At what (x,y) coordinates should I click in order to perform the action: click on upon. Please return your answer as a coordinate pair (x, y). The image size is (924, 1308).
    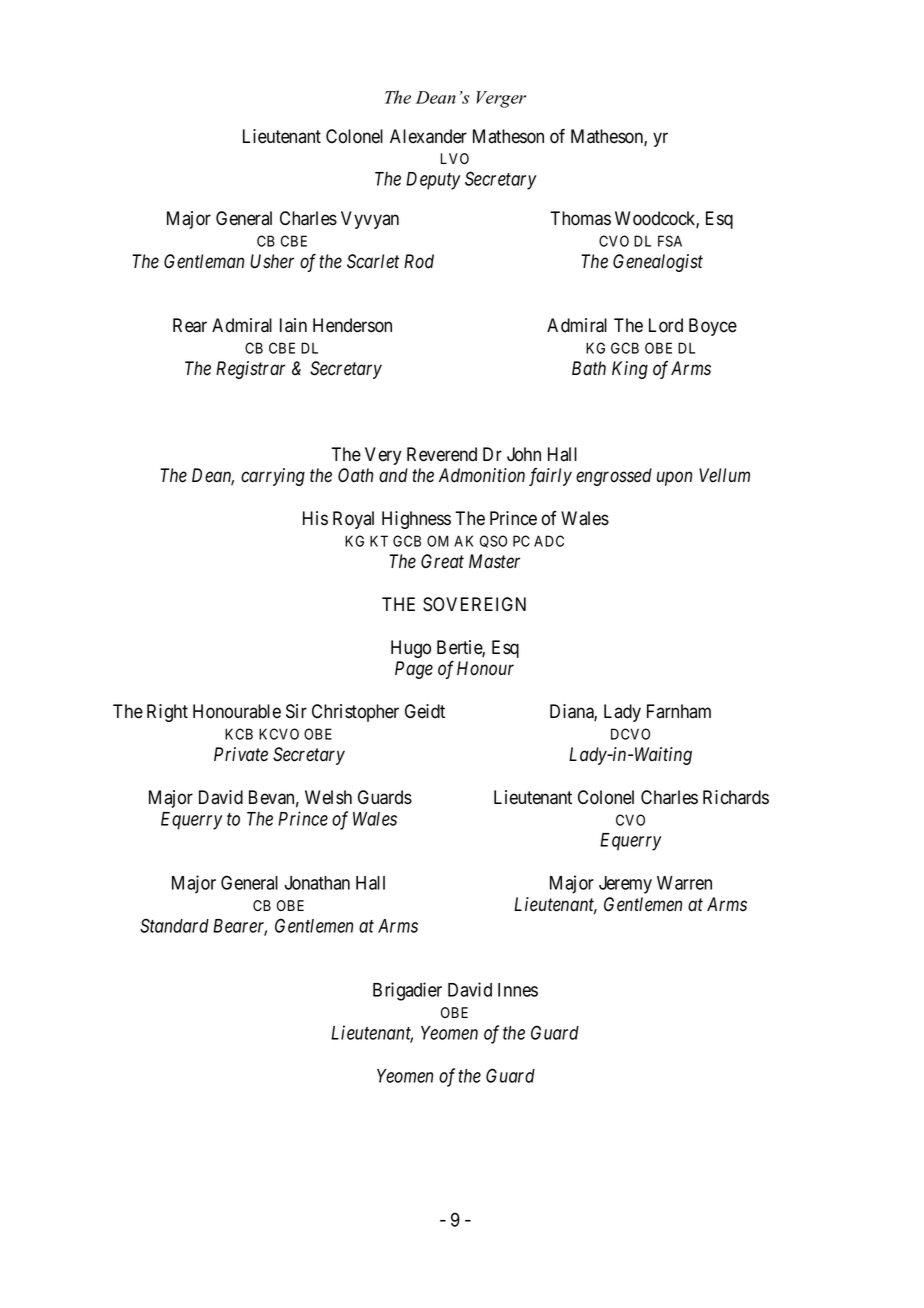
    Looking at the image, I should click on (674, 479).
